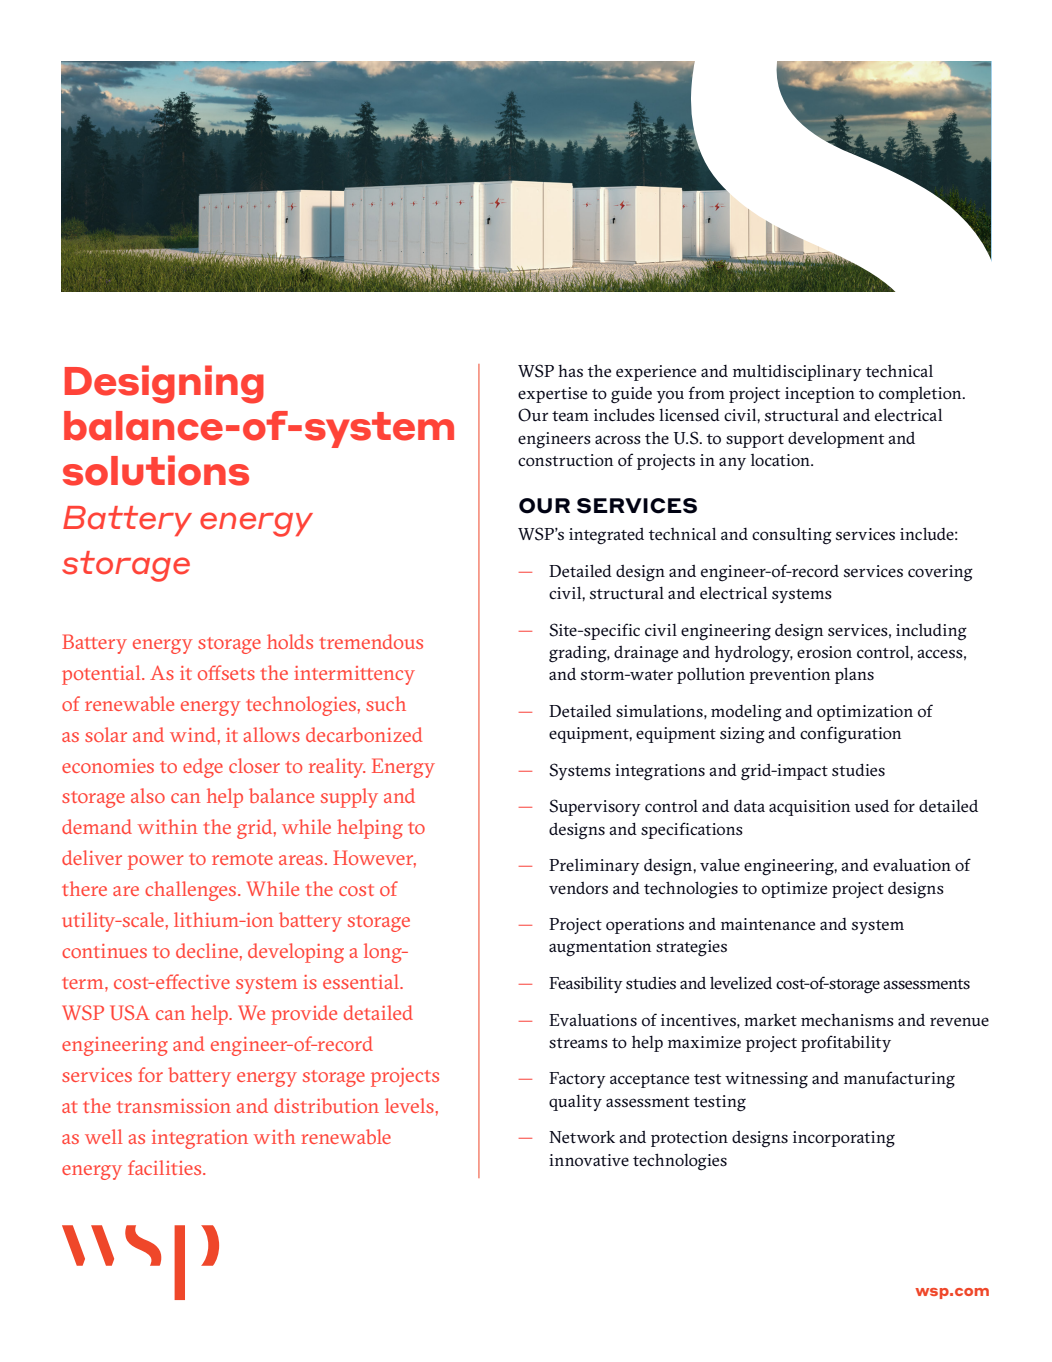  I want to click on erosion, so click(824, 652).
